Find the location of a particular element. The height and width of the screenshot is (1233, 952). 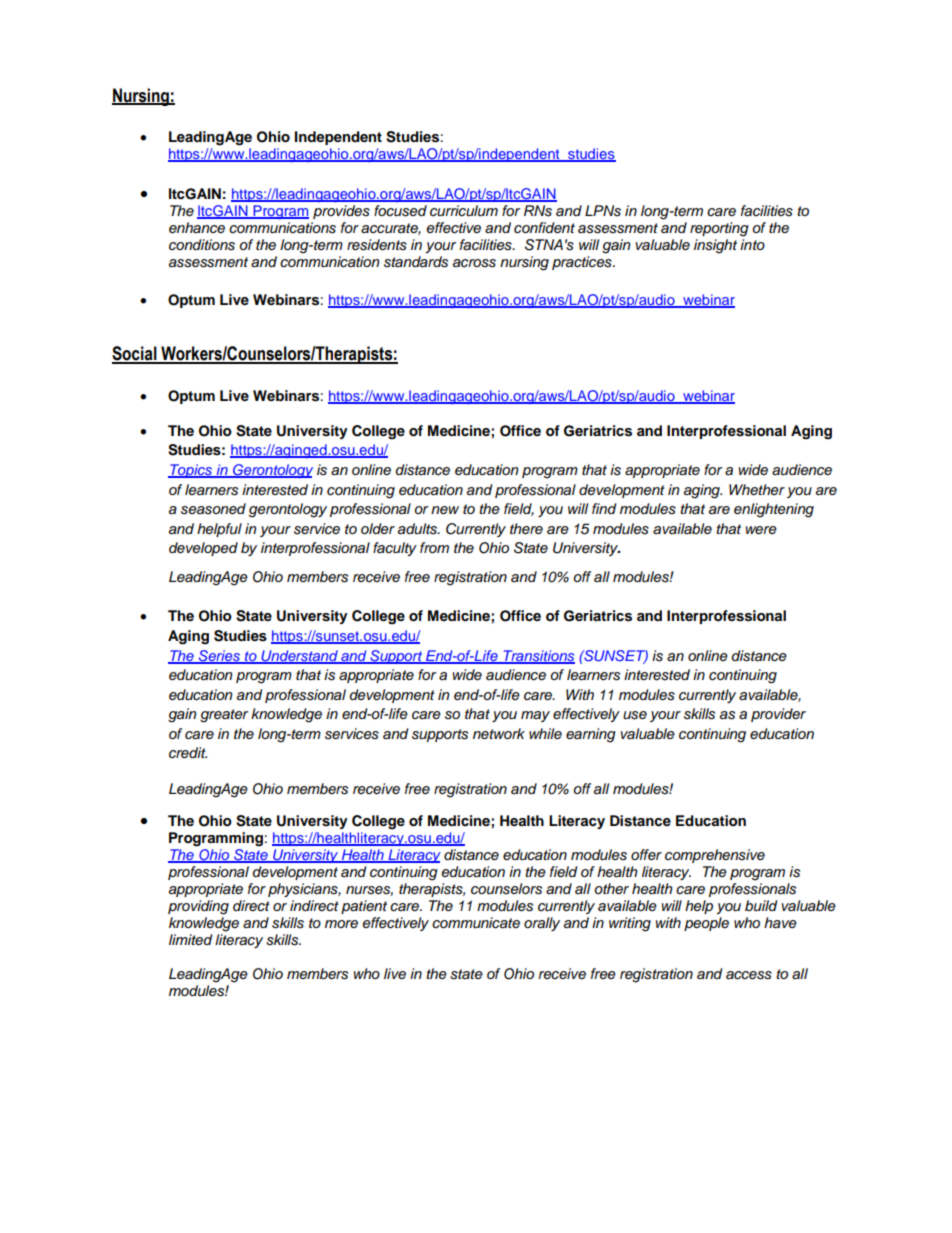

enhance is located at coordinates (197, 228).
